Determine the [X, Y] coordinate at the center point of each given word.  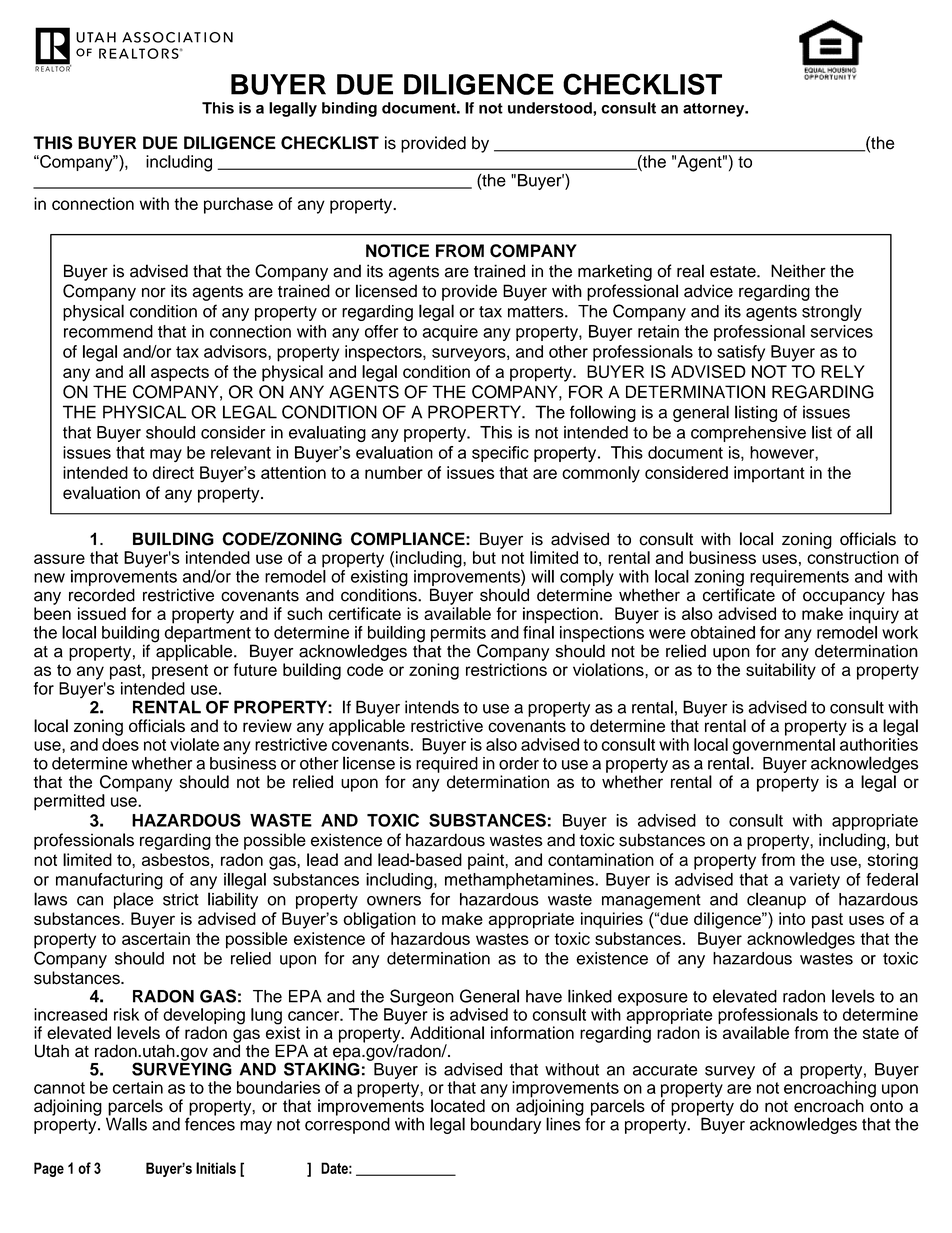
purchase [238, 205]
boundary [506, 1124]
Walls [126, 1123]
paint [487, 861]
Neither [798, 271]
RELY [843, 371]
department [207, 634]
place [134, 900]
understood [551, 108]
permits [458, 634]
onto [886, 1106]
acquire [450, 333]
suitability [781, 671]
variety [814, 881]
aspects [180, 374]
